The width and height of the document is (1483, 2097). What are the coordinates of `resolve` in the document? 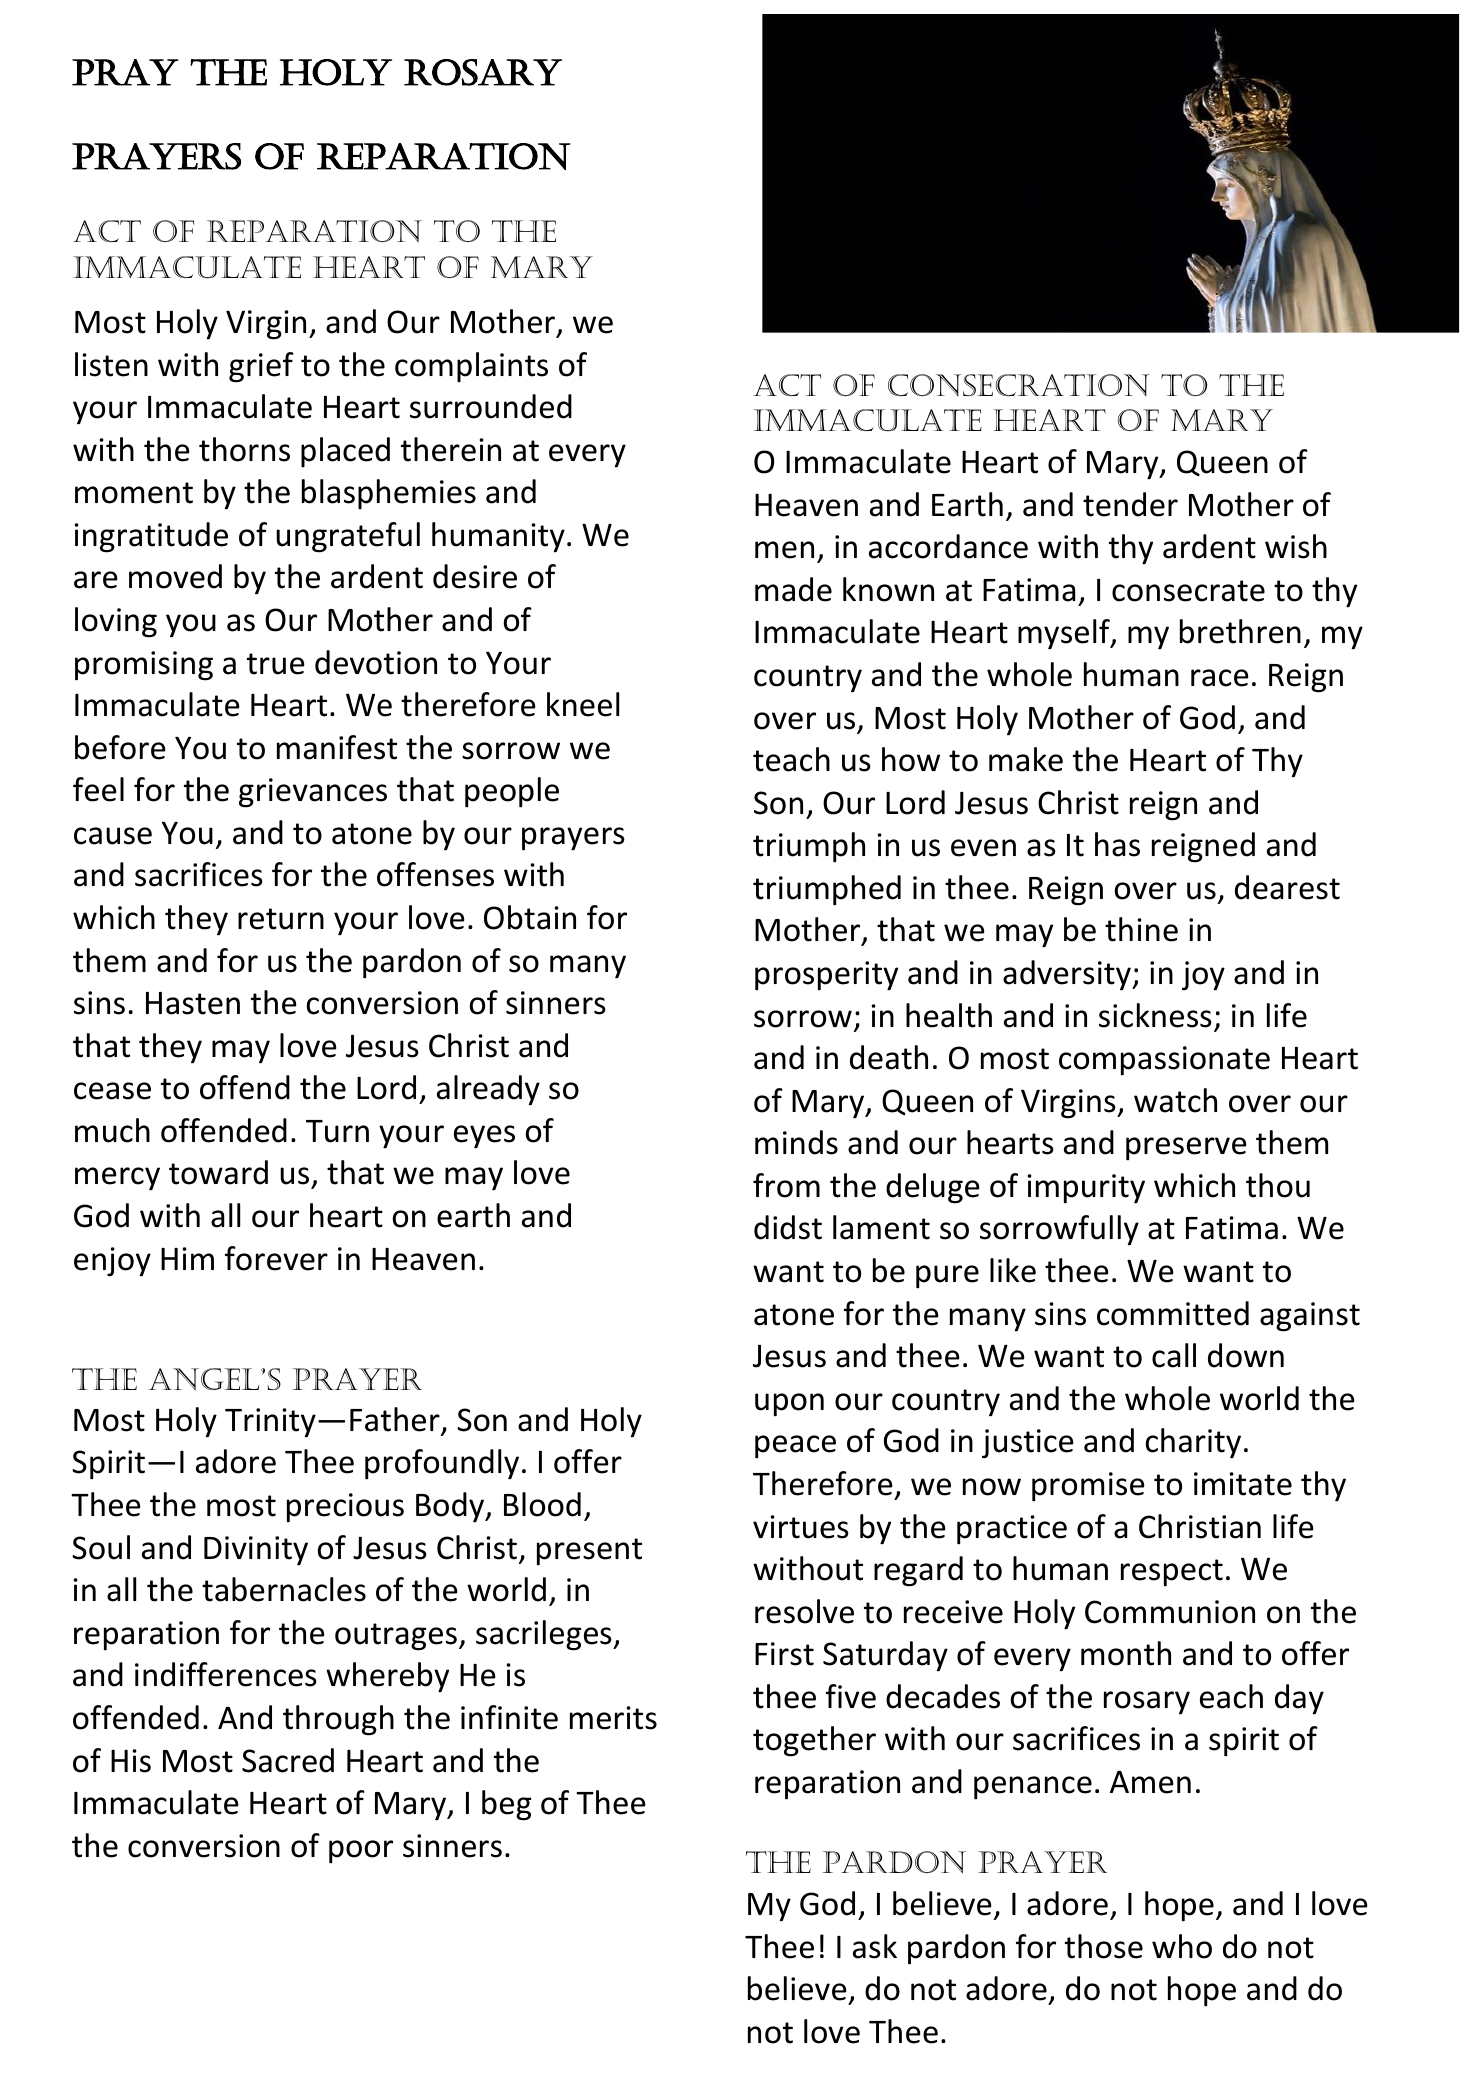 It's located at (804, 1611).
